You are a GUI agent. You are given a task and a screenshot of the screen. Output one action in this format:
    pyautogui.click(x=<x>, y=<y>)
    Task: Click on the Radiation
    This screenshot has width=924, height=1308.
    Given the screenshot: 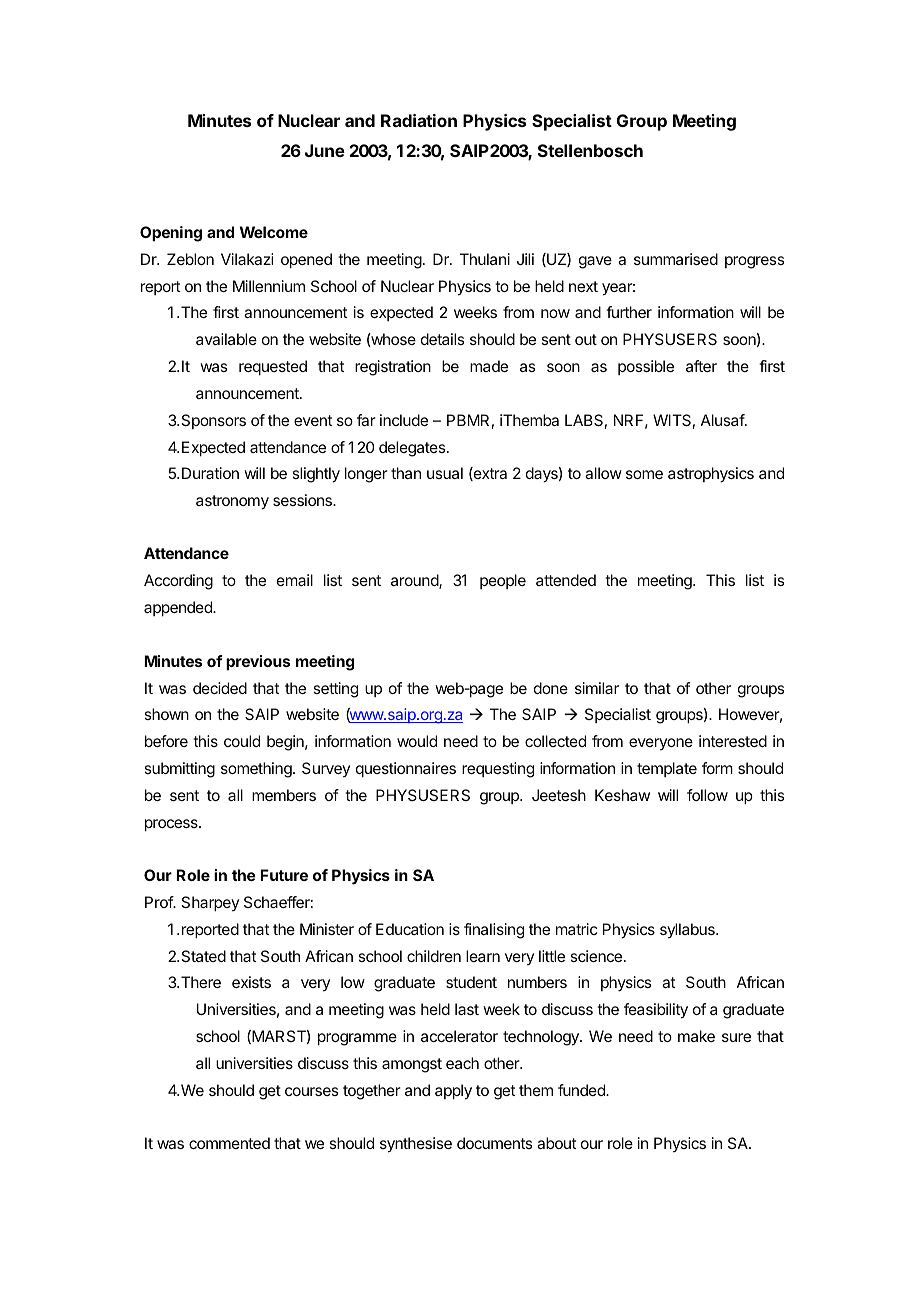 What is the action you would take?
    pyautogui.click(x=419, y=120)
